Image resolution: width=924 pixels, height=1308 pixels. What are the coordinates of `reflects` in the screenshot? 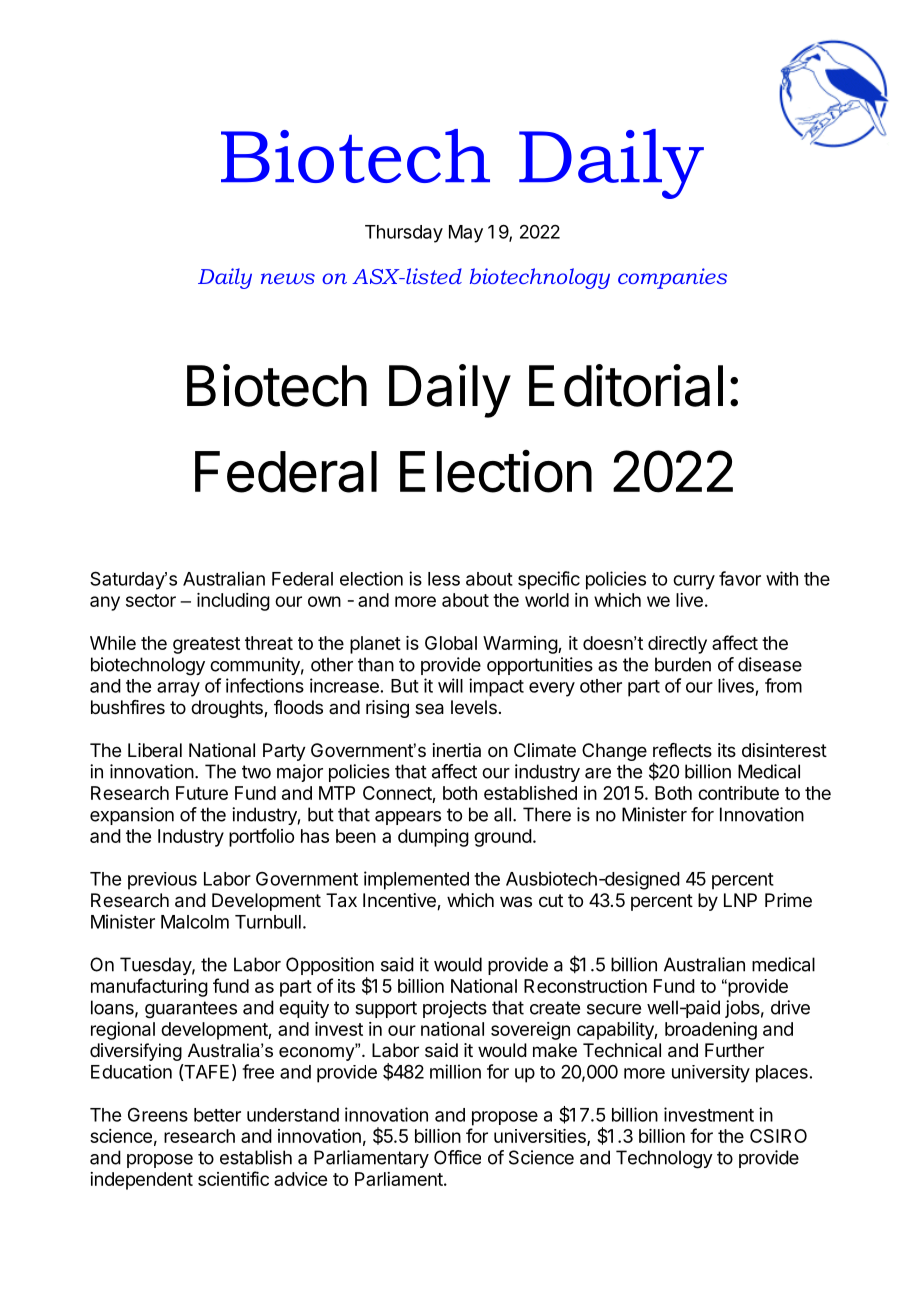 It's located at (682, 750).
